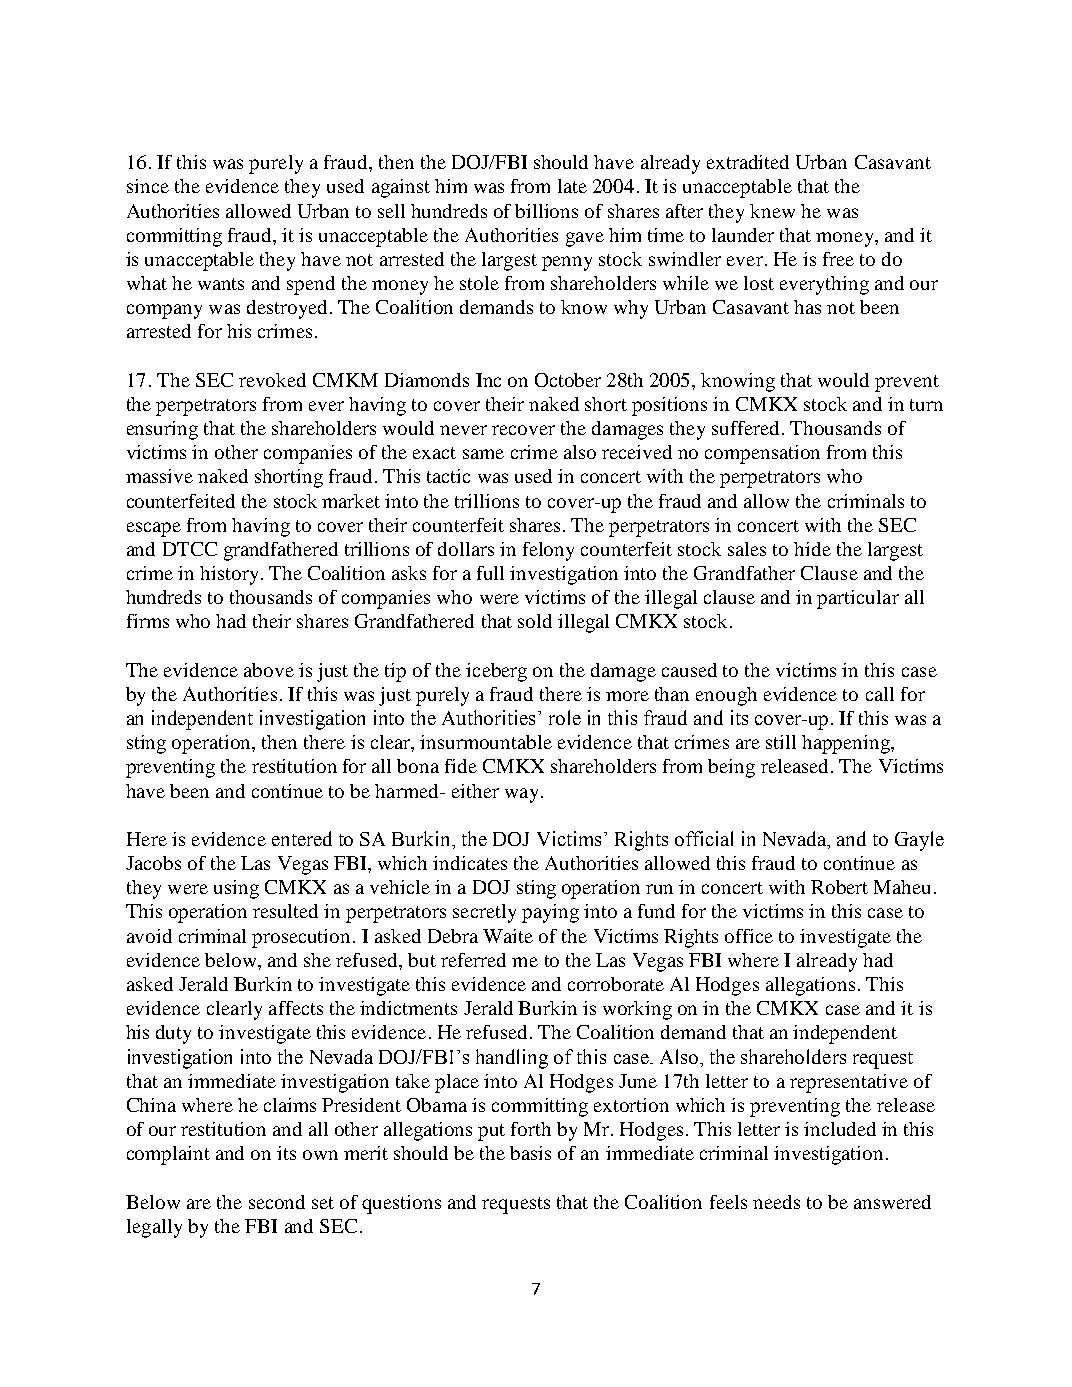  I want to click on above, so click(269, 670).
